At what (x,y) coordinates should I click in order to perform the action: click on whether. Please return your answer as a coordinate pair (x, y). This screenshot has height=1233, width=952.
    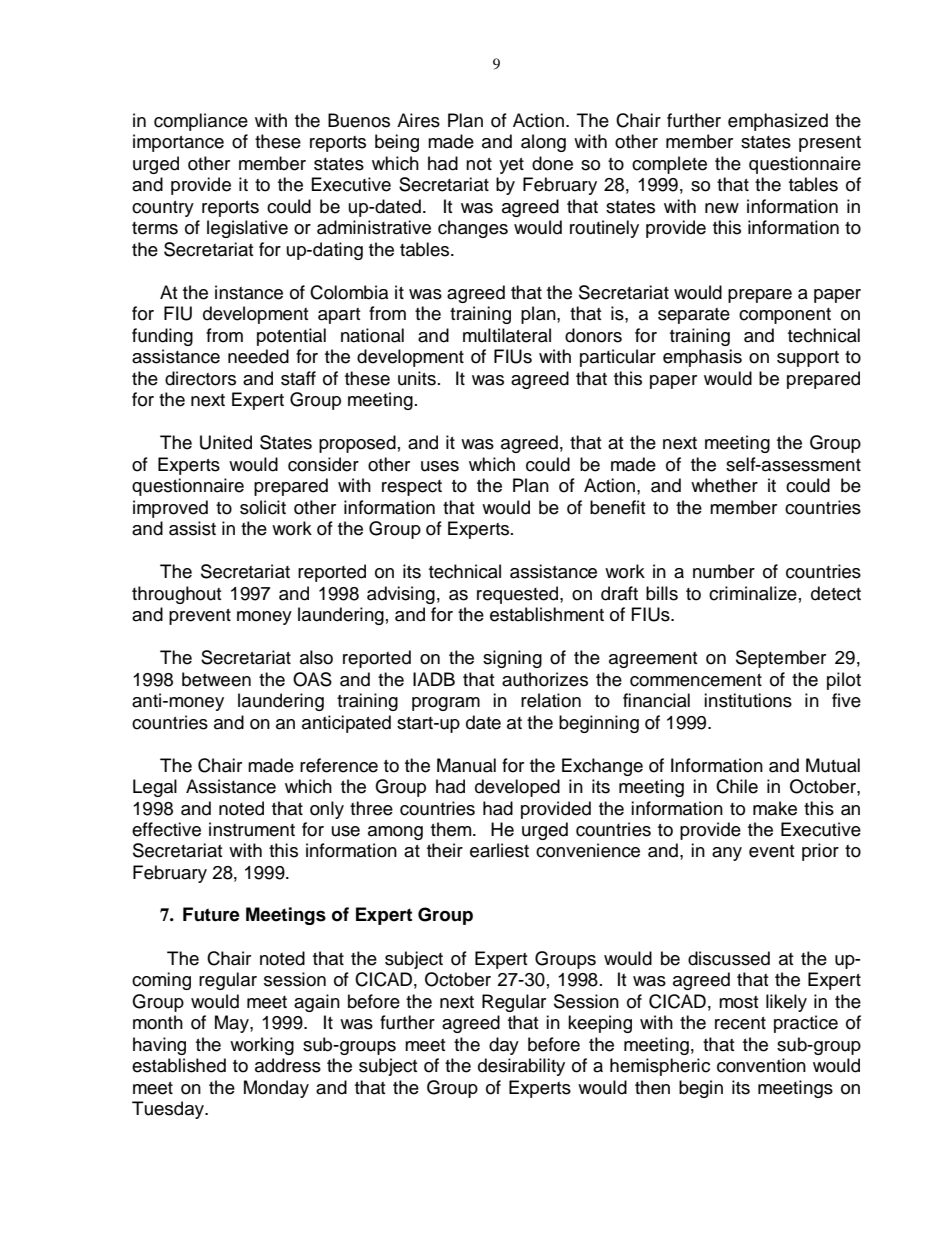
    Looking at the image, I should click on (724, 485).
